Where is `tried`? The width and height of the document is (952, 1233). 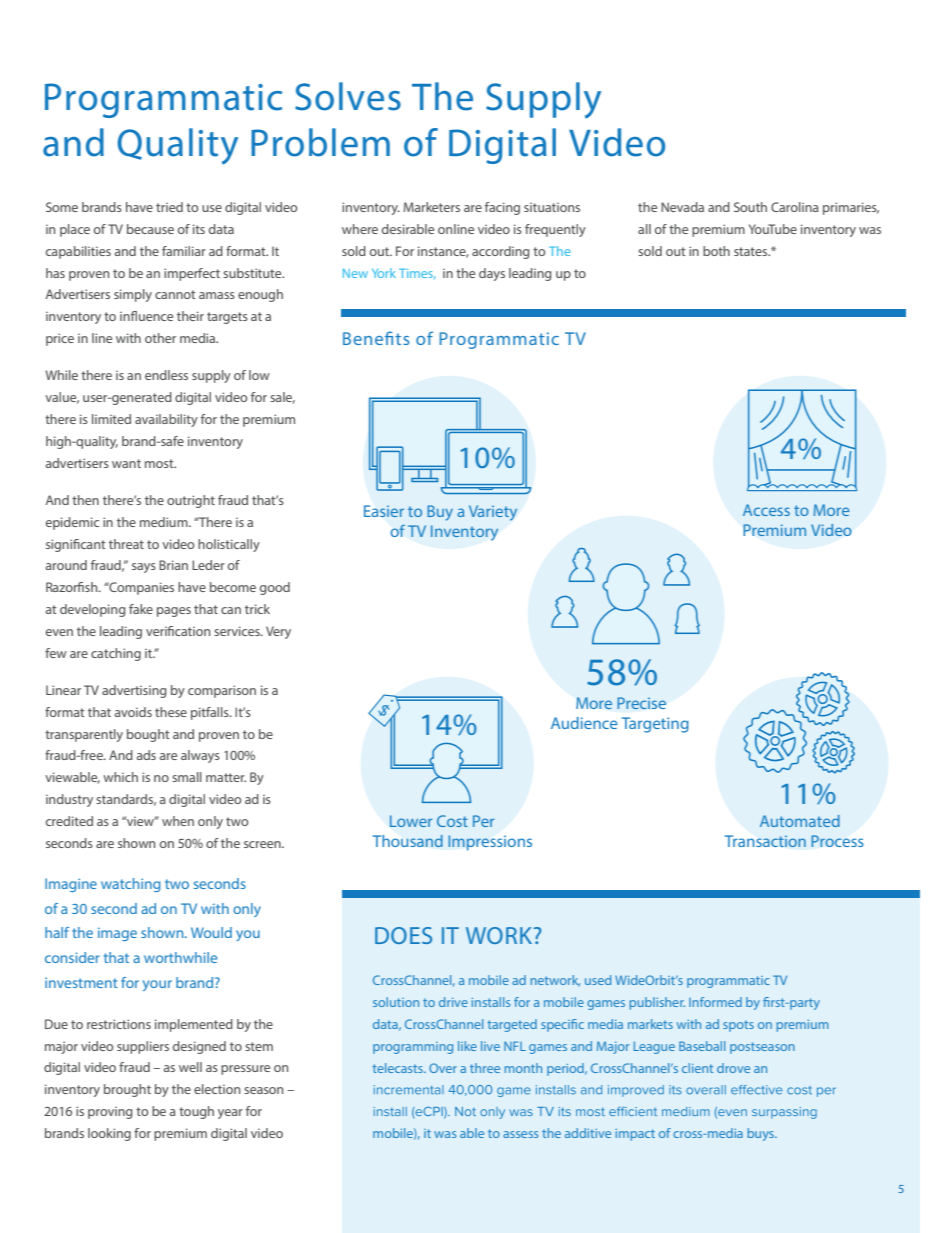
tried is located at coordinates (169, 207).
